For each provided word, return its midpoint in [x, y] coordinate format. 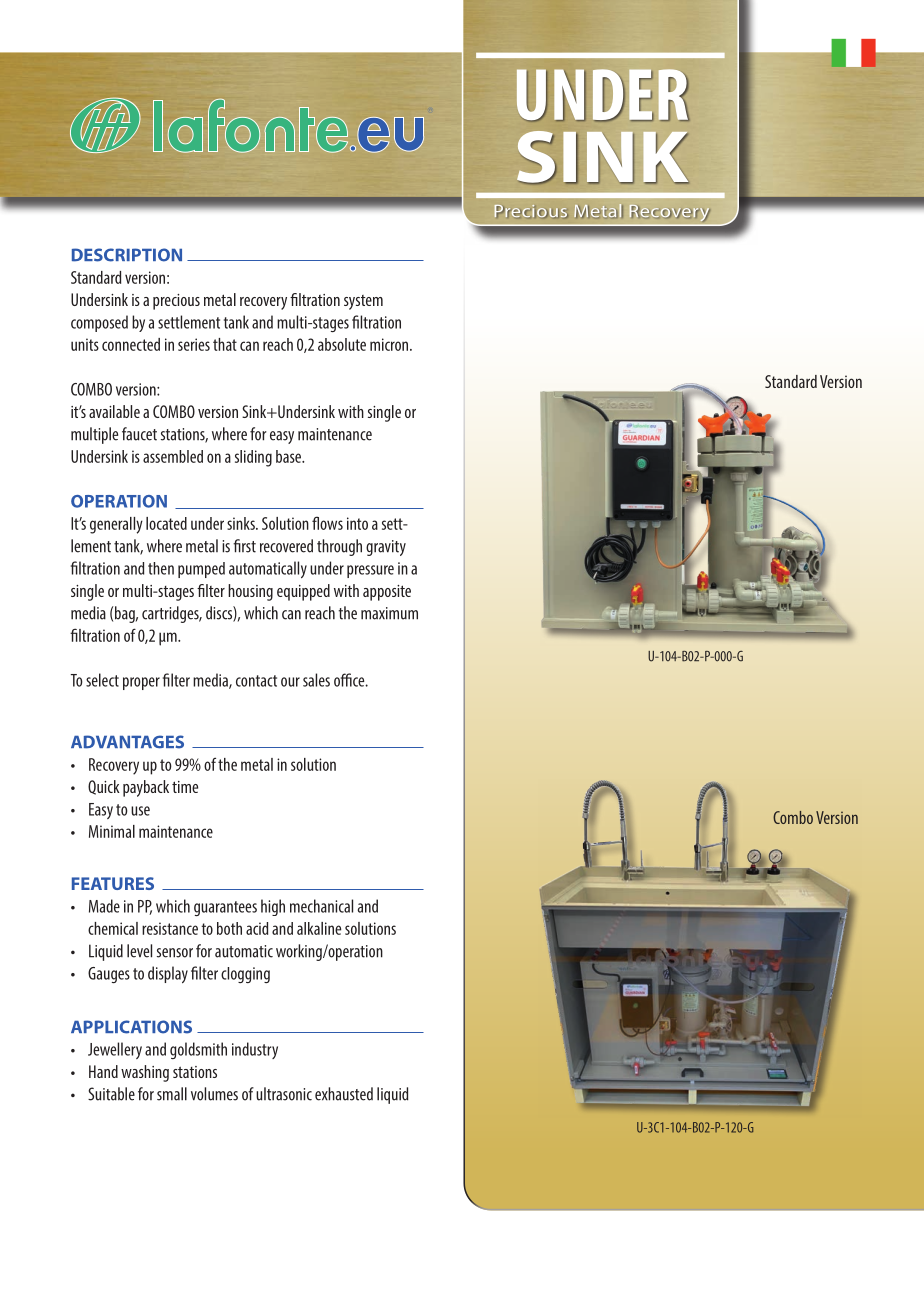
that [225, 344]
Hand [103, 1071]
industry [255, 1050]
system [363, 302]
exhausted [344, 1094]
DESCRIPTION [127, 255]
